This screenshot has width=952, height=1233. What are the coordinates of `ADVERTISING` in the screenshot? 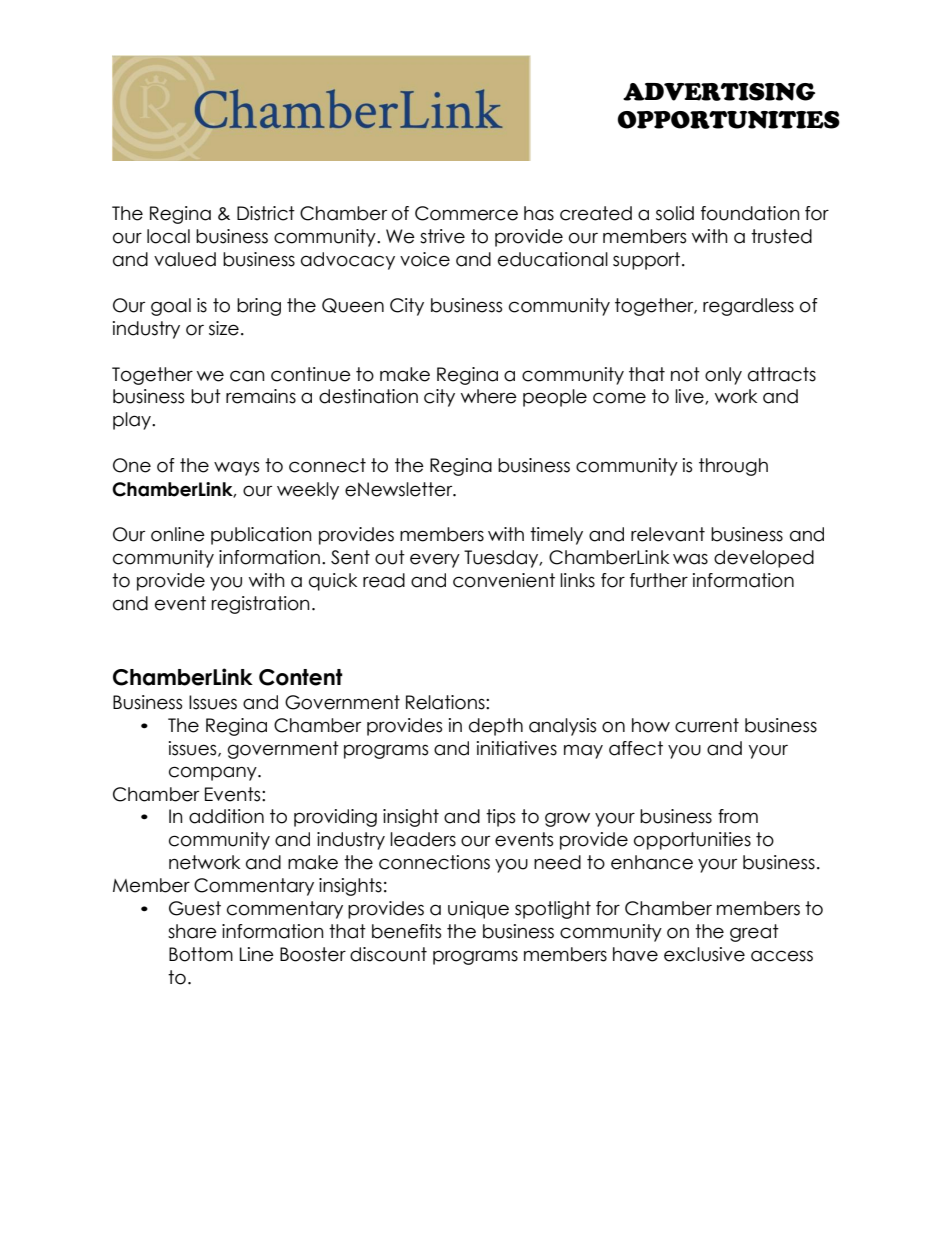 It's located at (719, 92).
